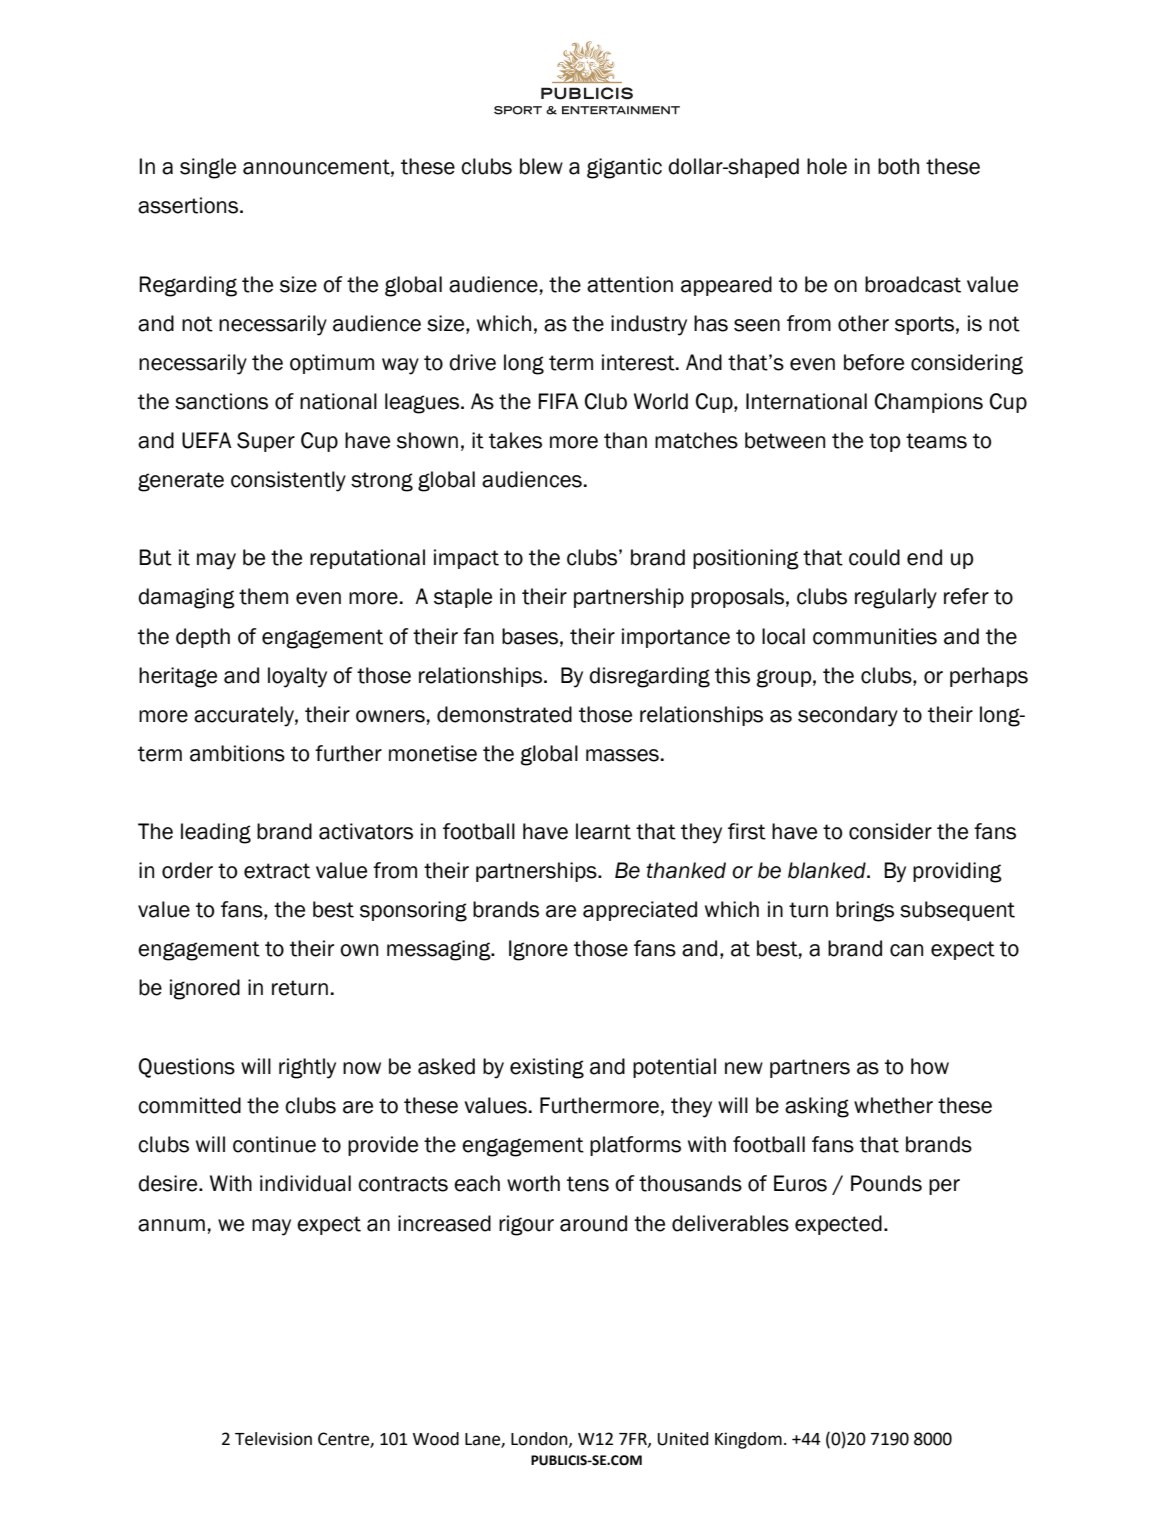  I want to click on assertions, so click(189, 205).
